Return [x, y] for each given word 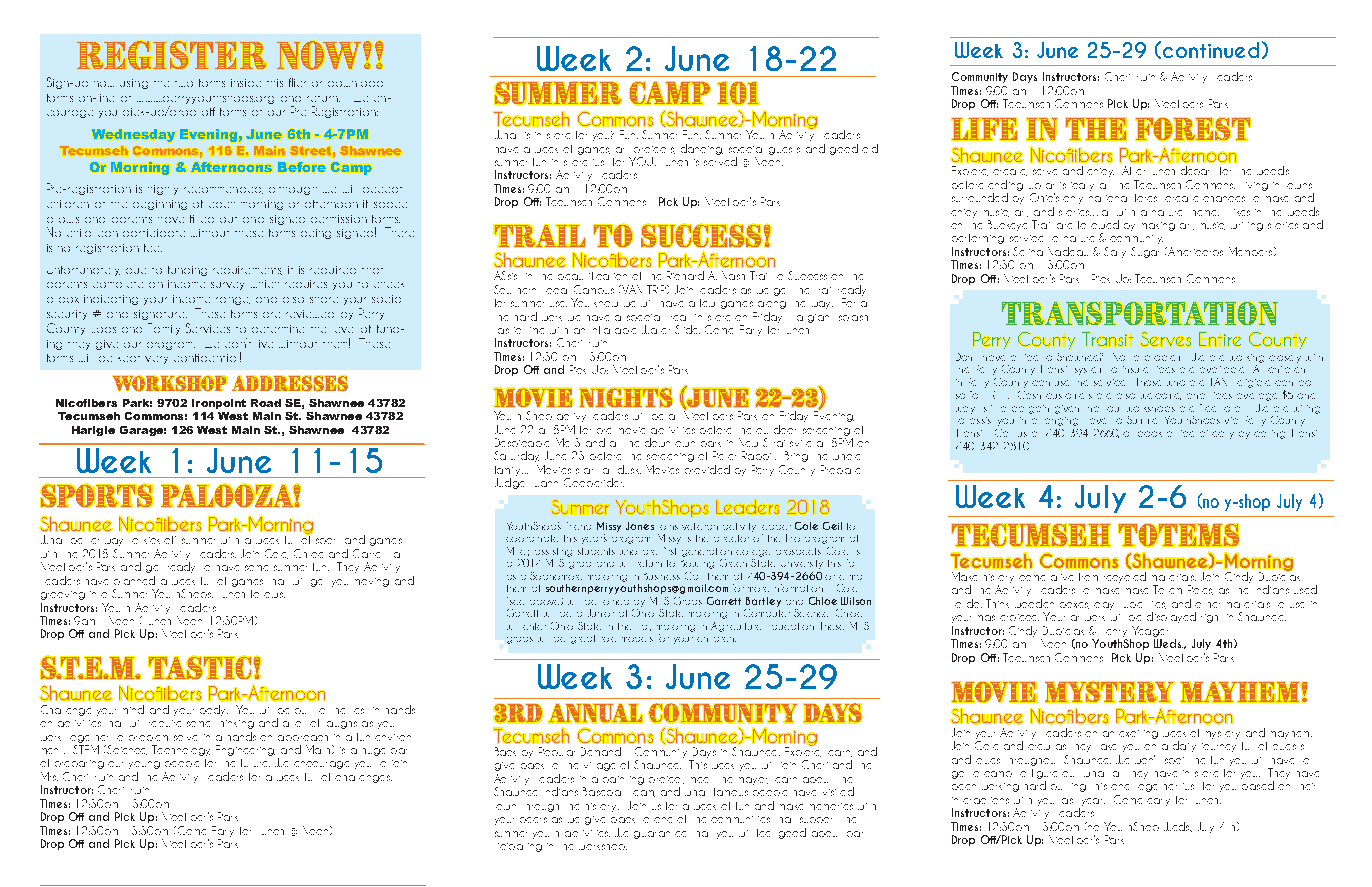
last [1067, 801]
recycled [1125, 577]
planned [134, 580]
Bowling [697, 564]
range [233, 301]
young [144, 765]
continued [1211, 50]
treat [678, 318]
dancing [702, 149]
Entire [1220, 339]
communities [740, 819]
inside [246, 83]
